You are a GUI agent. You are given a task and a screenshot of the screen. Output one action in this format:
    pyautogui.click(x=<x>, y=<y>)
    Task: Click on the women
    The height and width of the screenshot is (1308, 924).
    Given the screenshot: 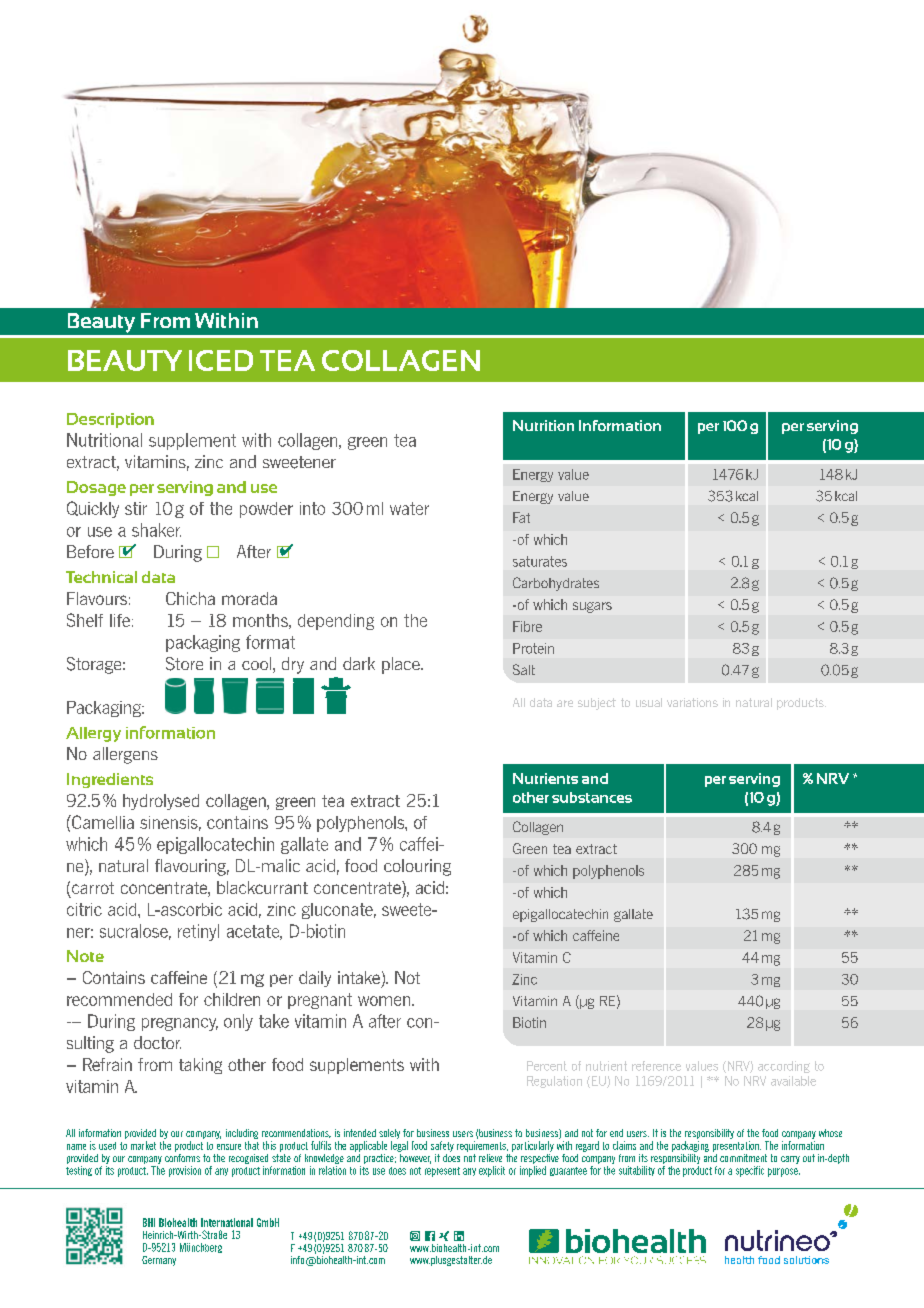 What is the action you would take?
    pyautogui.click(x=385, y=1001)
